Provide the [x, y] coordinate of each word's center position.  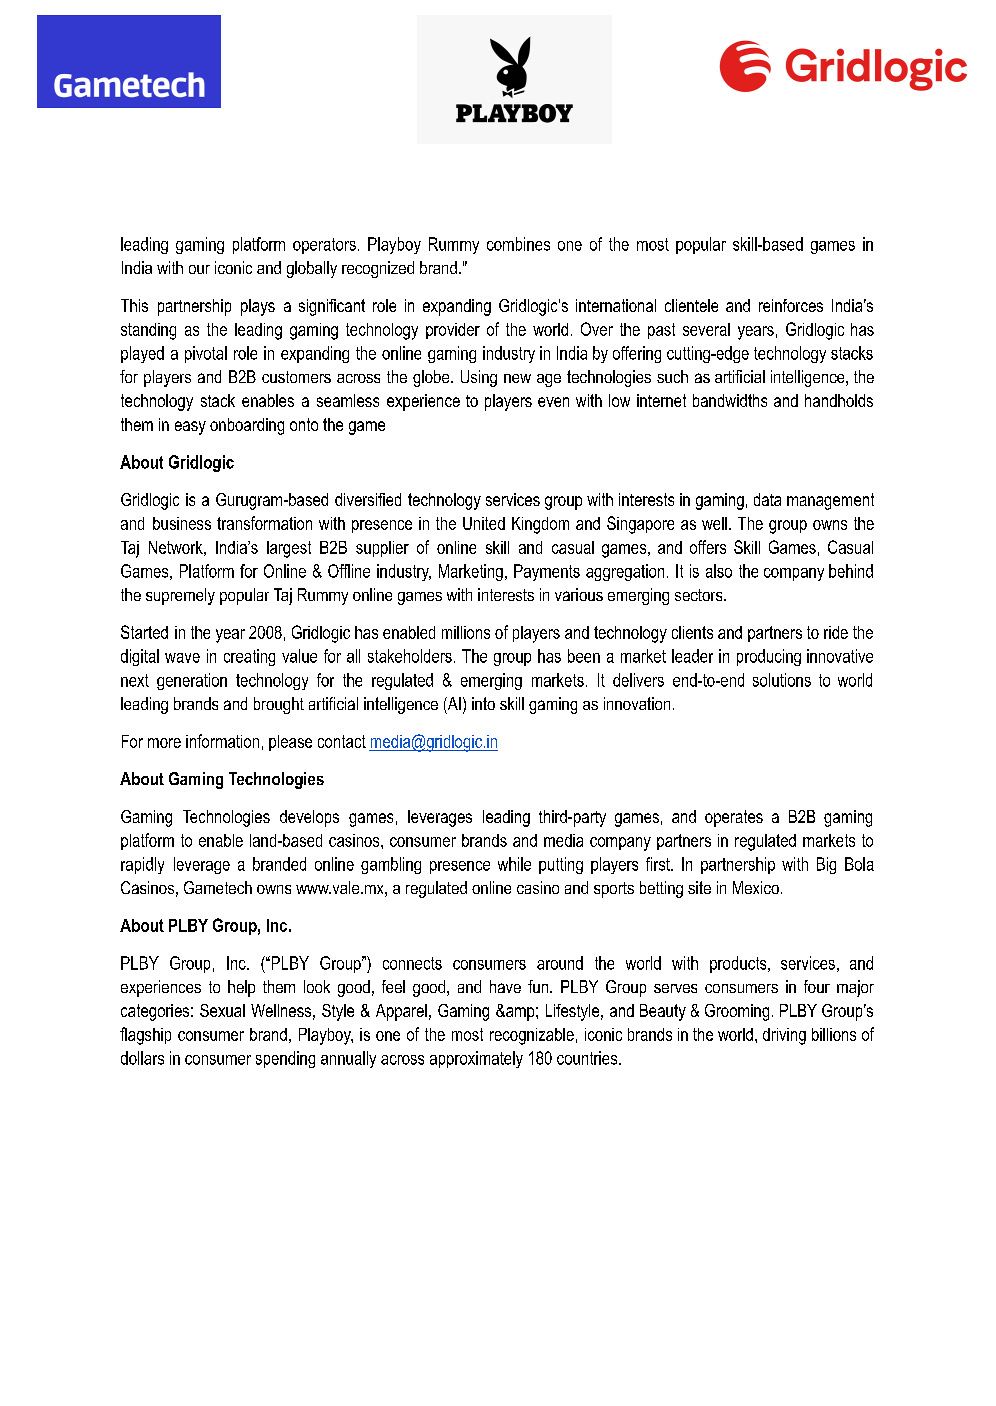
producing [769, 657]
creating [249, 657]
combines [518, 244]
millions [466, 632]
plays [258, 307]
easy [190, 428]
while [514, 864]
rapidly [142, 865]
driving [784, 1036]
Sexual [222, 1010]
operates [734, 818]
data [767, 499]
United [484, 523]
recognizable [532, 1036]
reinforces [791, 305]
